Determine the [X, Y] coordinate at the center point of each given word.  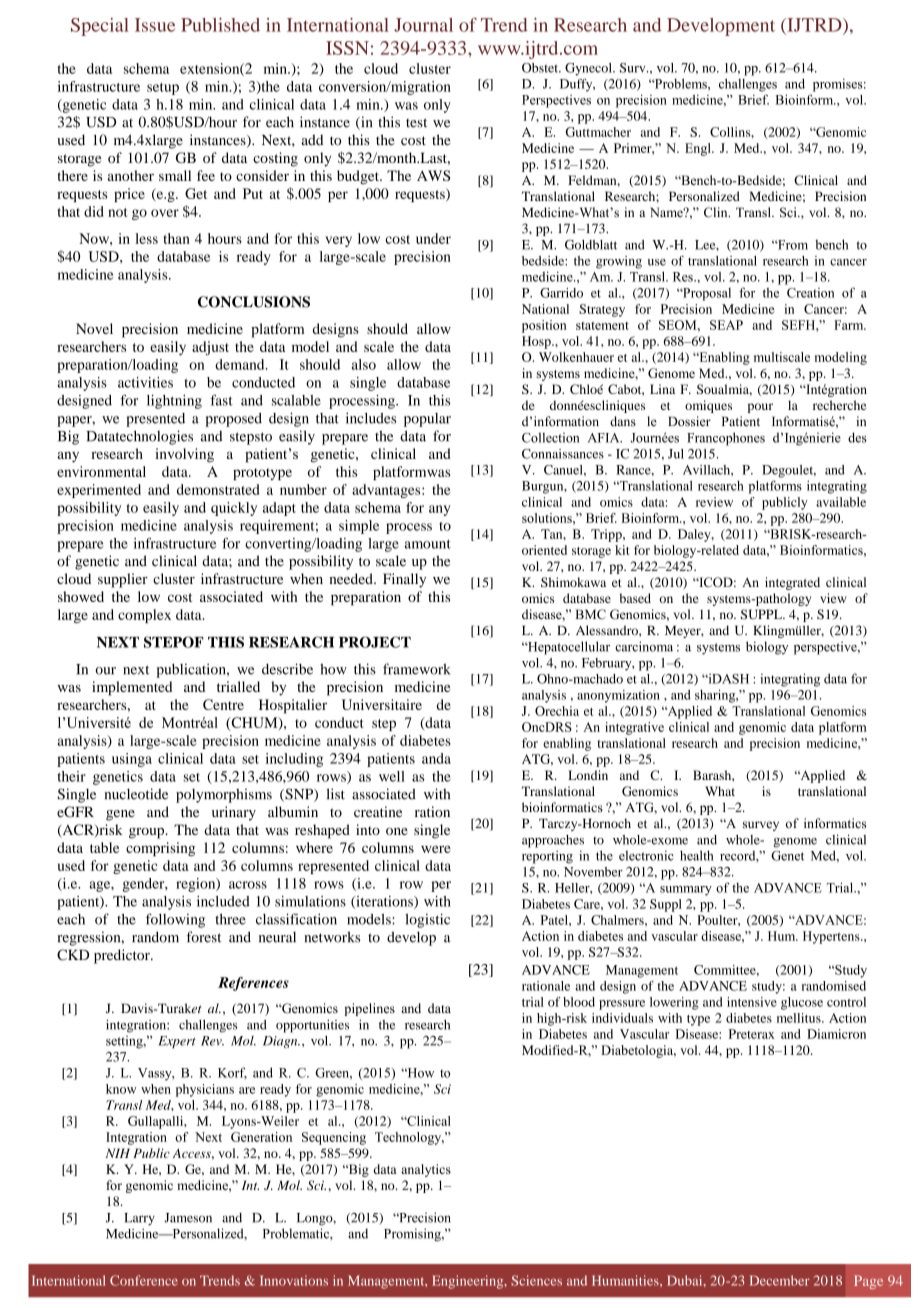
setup [163, 89]
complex [144, 616]
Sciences [536, 1280]
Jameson [188, 1218]
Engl [699, 149]
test [416, 123]
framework [417, 669]
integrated [792, 583]
